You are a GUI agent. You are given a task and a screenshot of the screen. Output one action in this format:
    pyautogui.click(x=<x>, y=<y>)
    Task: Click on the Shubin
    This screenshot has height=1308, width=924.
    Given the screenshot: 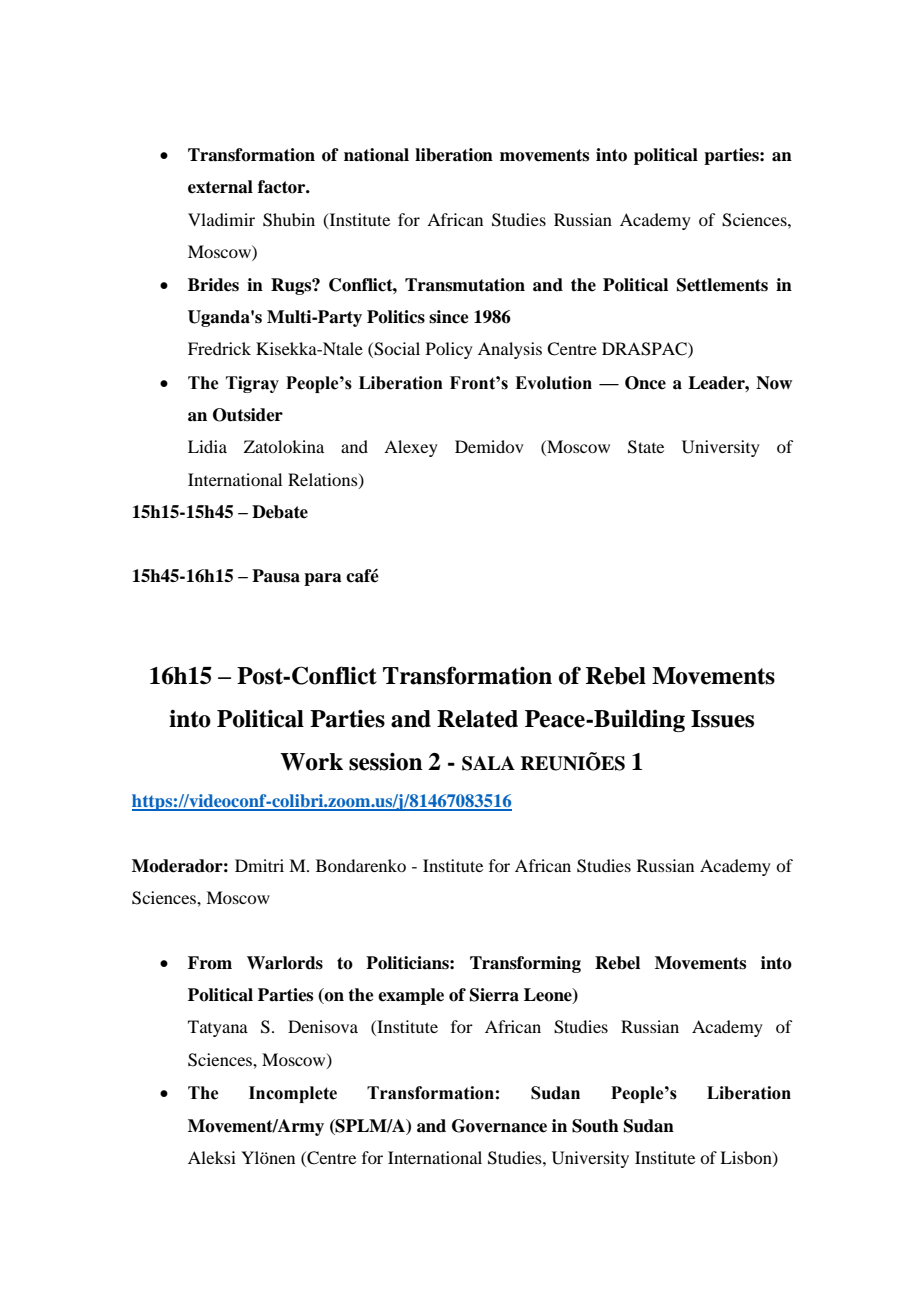 What is the action you would take?
    pyautogui.click(x=289, y=220)
